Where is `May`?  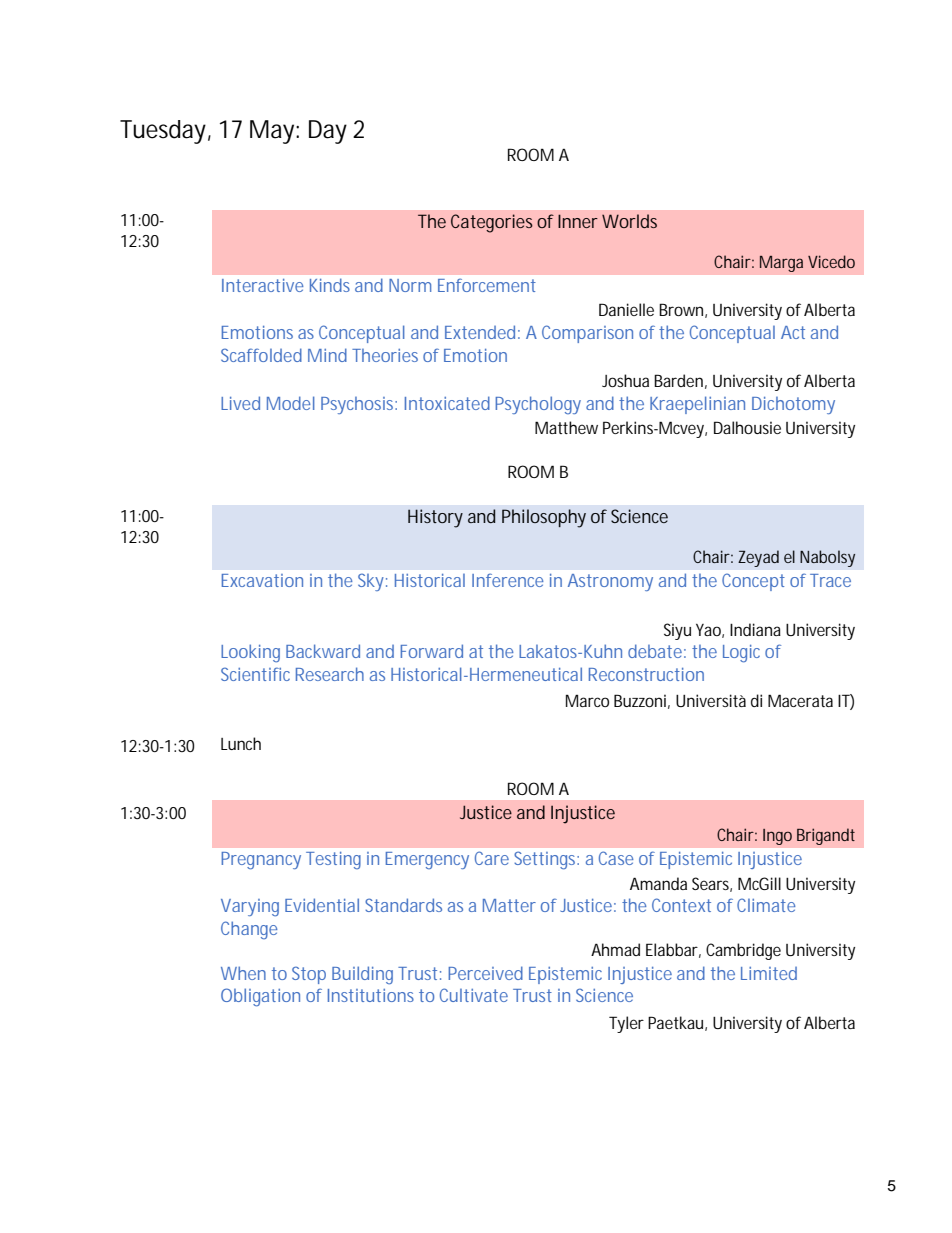
May is located at coordinates (274, 132).
